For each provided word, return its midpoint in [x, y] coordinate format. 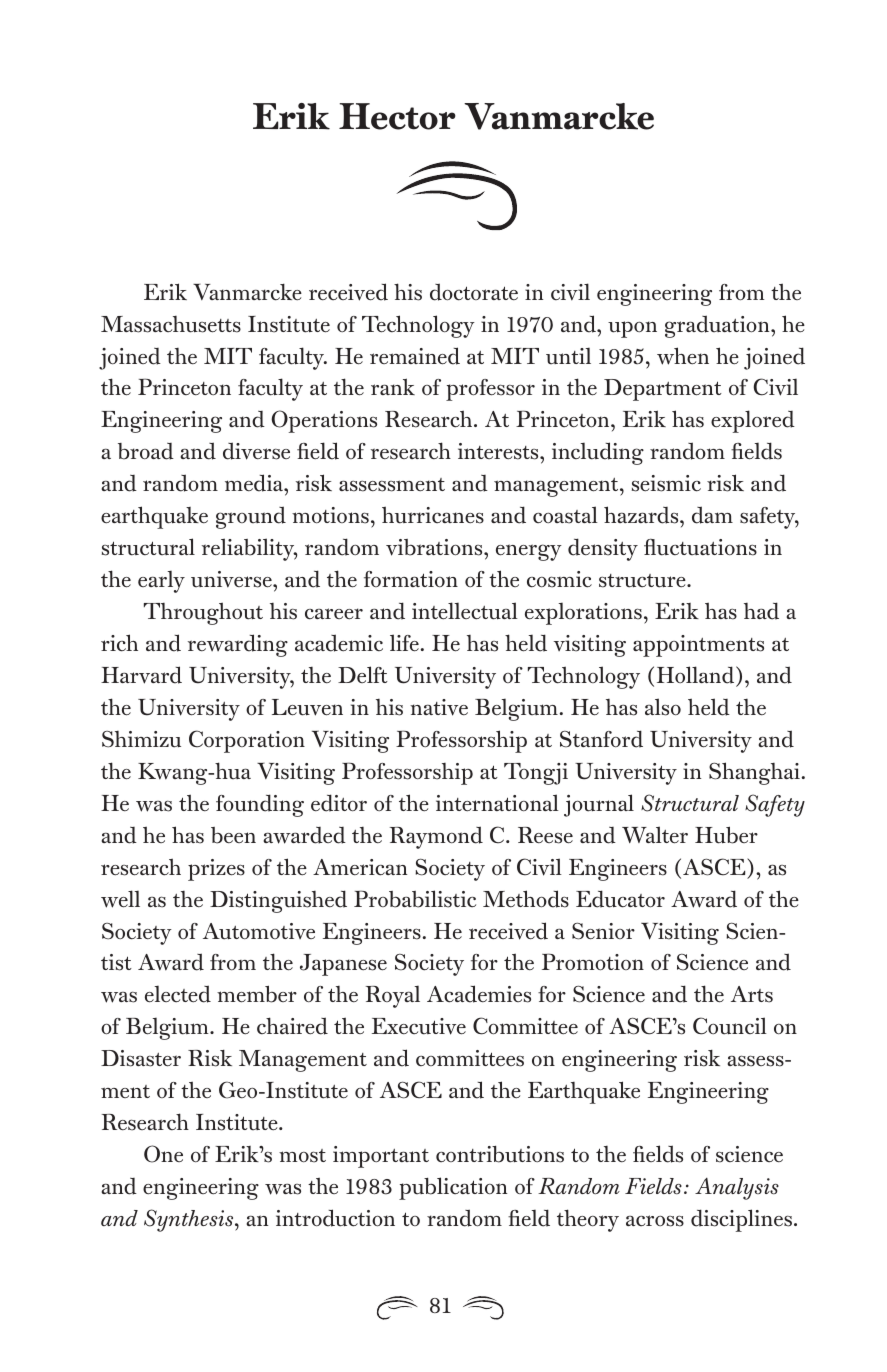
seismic [666, 483]
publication [453, 1188]
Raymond [436, 837]
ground [251, 517]
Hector [397, 116]
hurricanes [433, 515]
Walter [655, 835]
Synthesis [190, 1220]
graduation [718, 326]
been [233, 835]
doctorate [474, 292]
